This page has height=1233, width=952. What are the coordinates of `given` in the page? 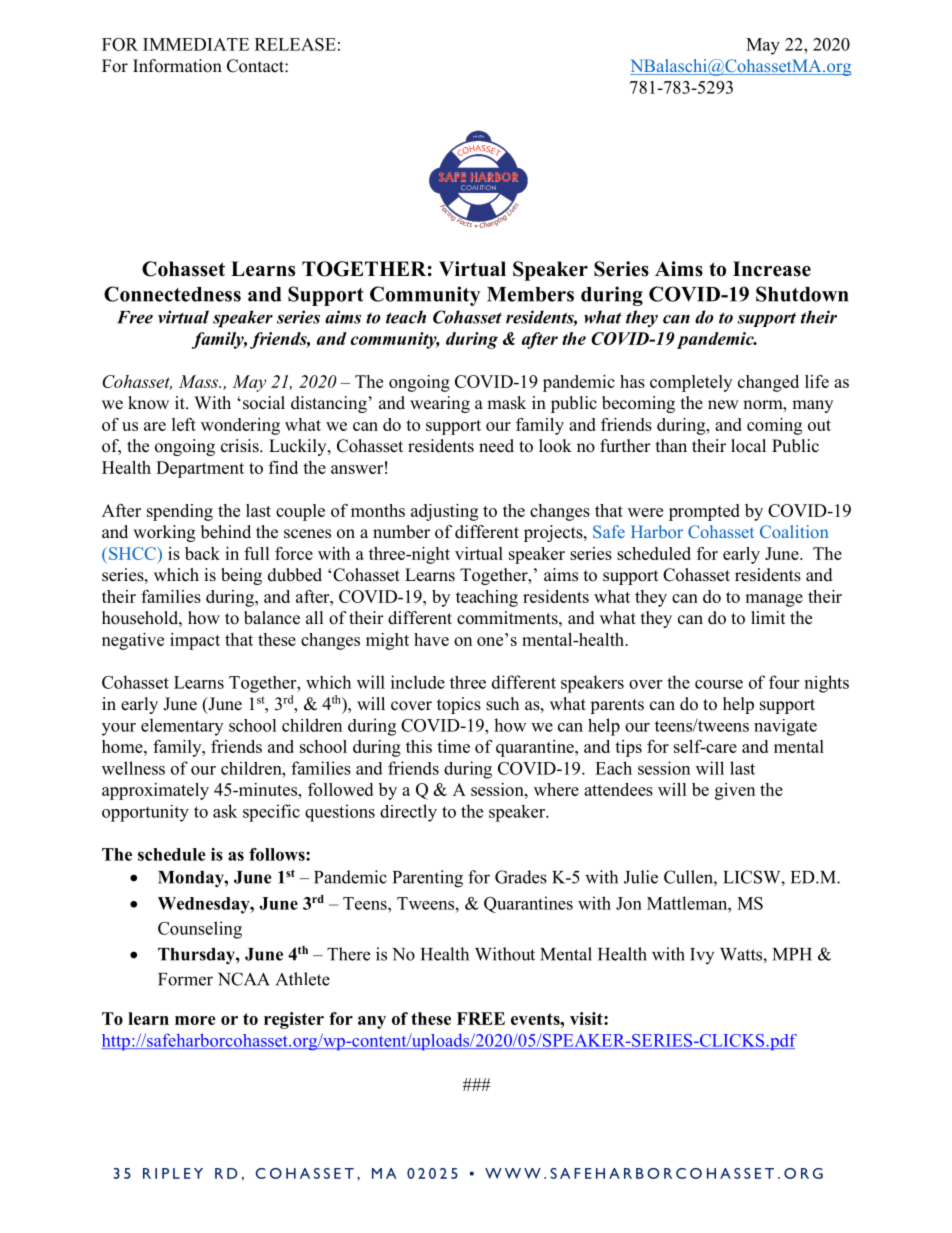 It's located at (735, 791).
